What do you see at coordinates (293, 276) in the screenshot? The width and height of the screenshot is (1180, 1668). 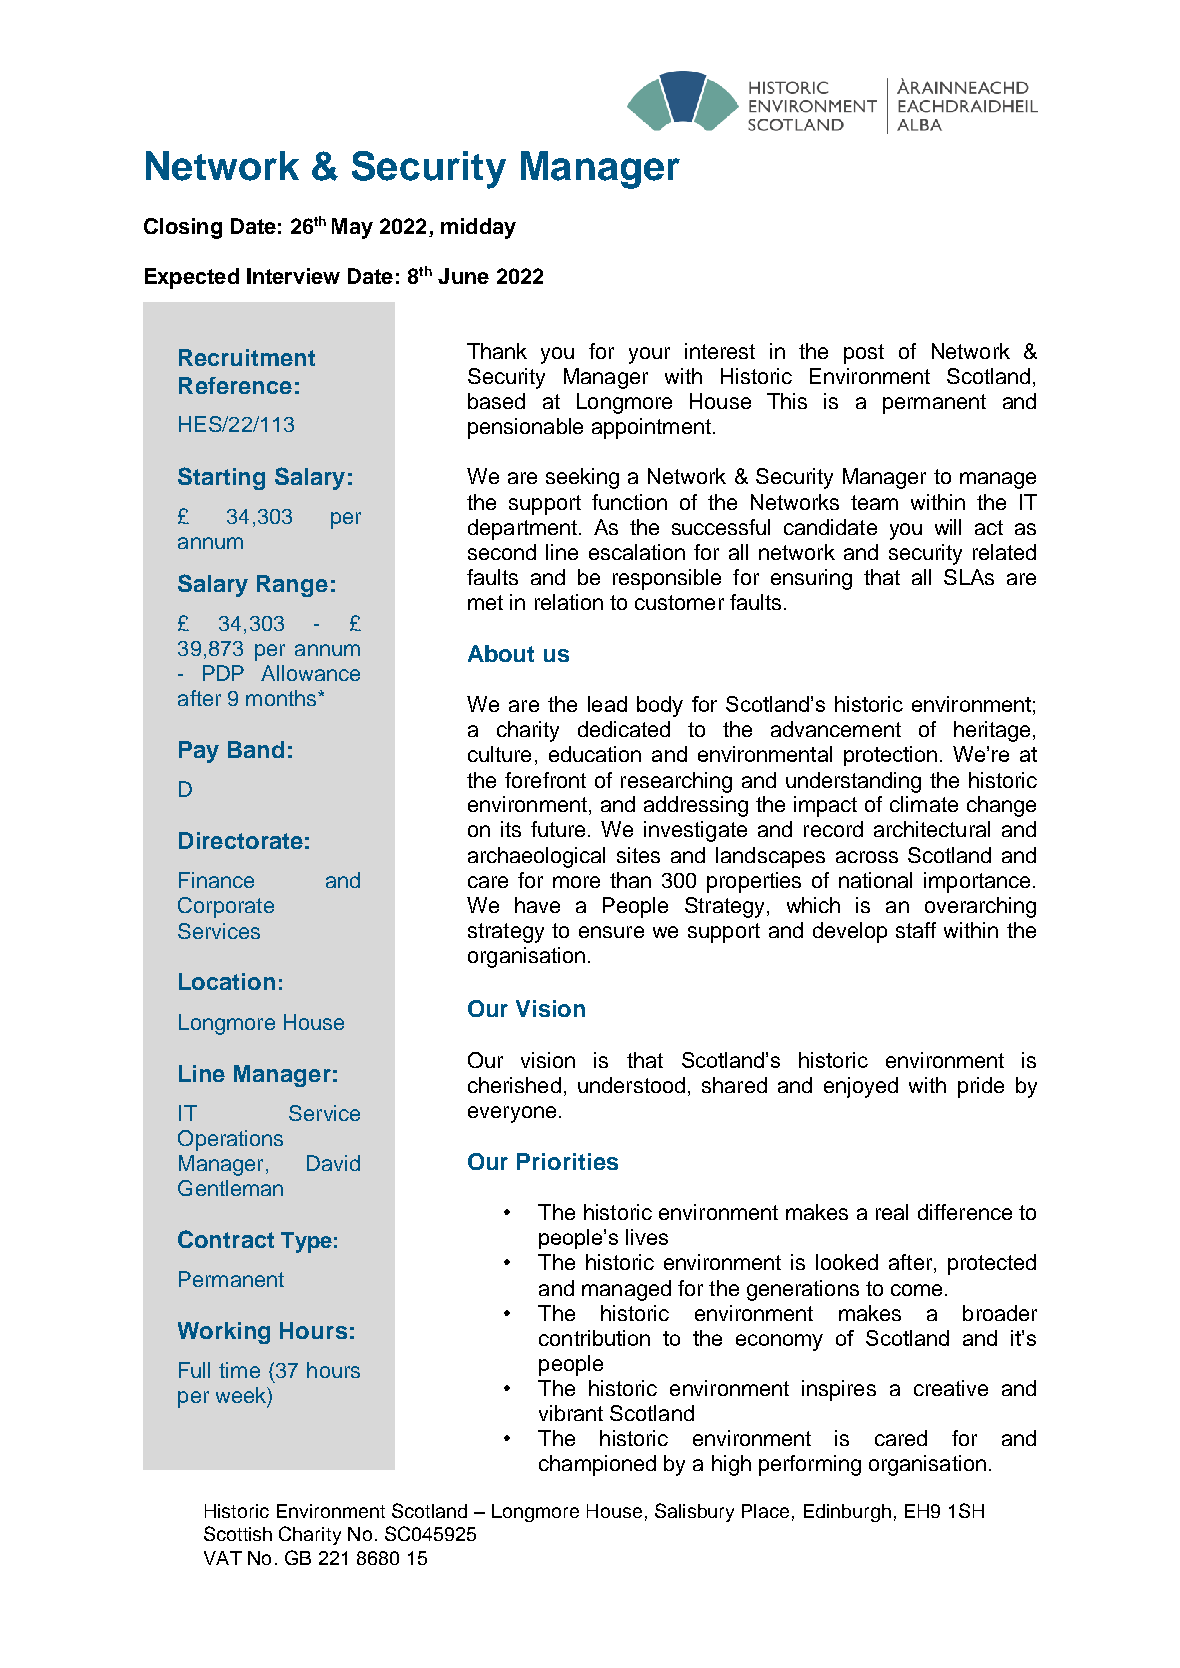 I see `Interview` at bounding box center [293, 276].
